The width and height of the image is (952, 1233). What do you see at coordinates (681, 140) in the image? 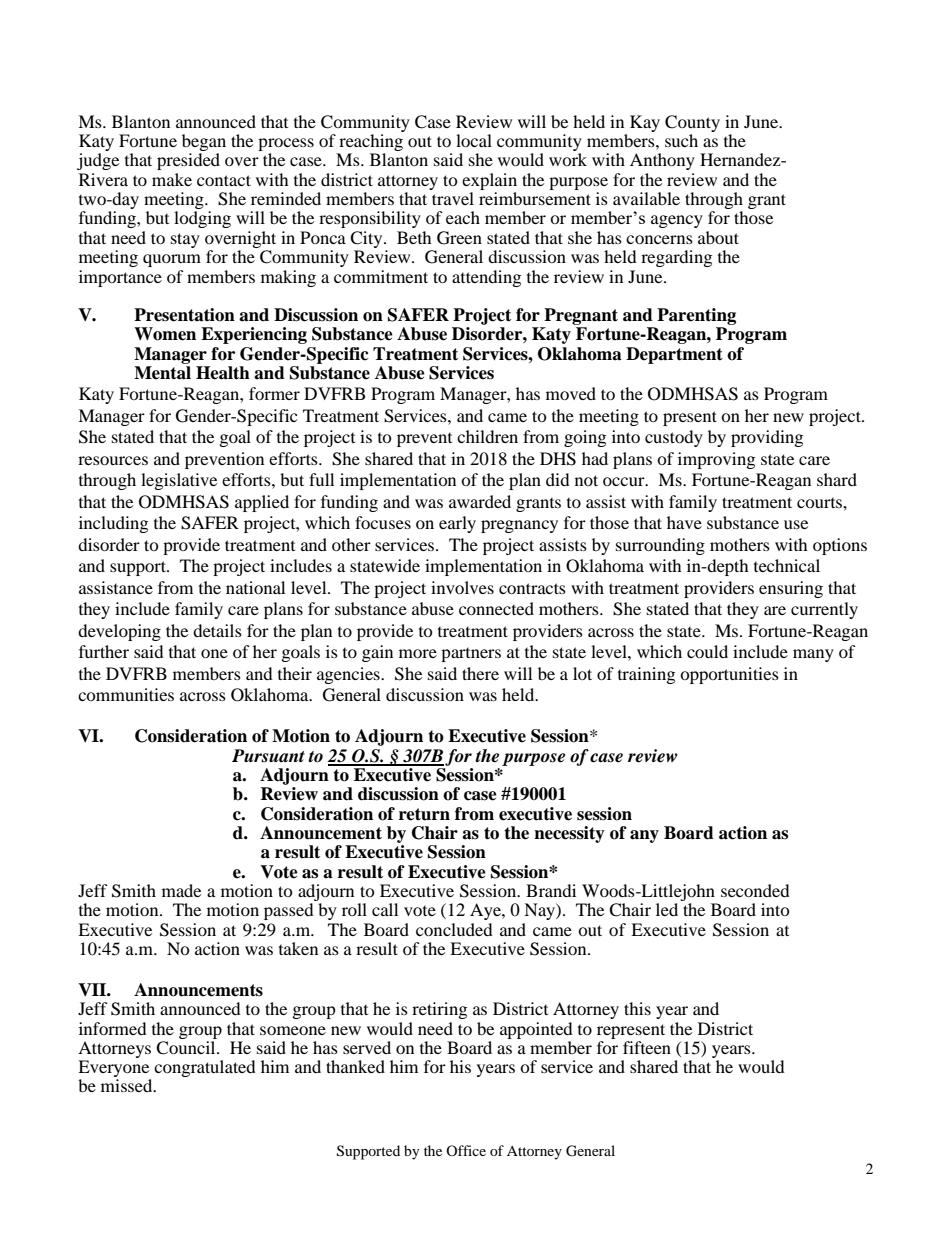
I see `such` at bounding box center [681, 140].
